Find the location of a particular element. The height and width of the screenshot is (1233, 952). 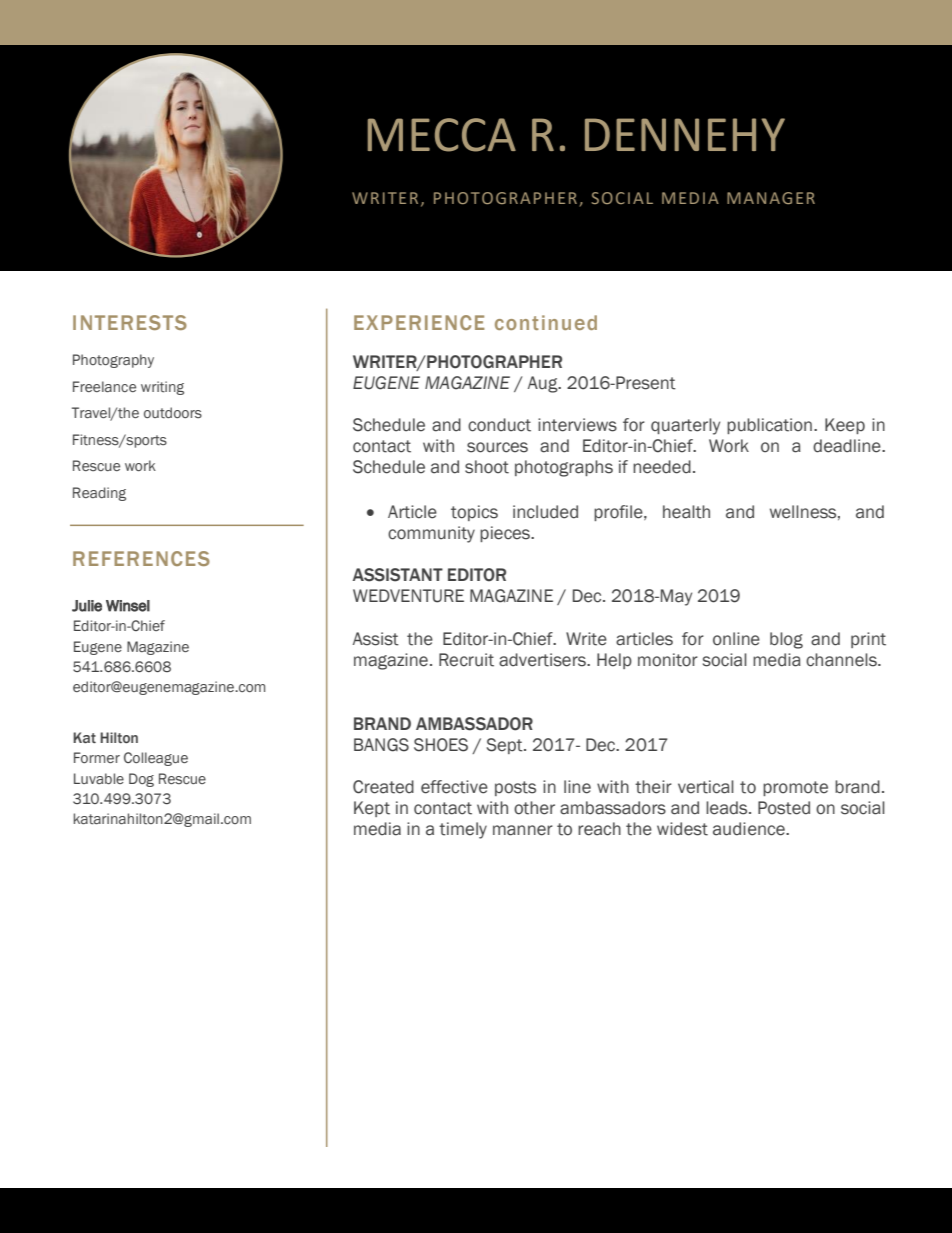

MANAGER is located at coordinates (771, 198).
